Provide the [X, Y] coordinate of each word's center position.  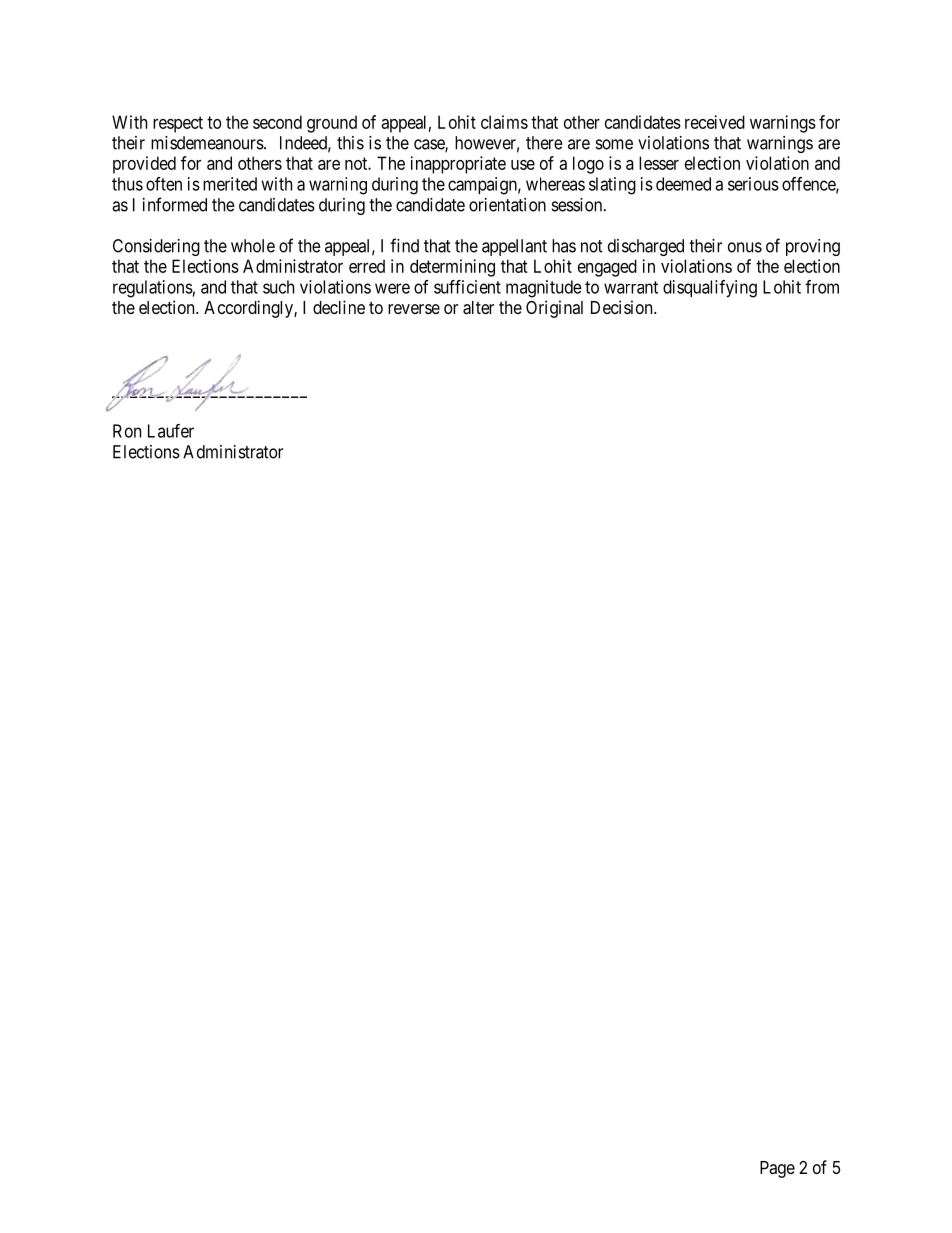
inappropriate [458, 165]
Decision [623, 307]
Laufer [171, 431]
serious [753, 184]
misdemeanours [207, 143]
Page [777, 1169]
